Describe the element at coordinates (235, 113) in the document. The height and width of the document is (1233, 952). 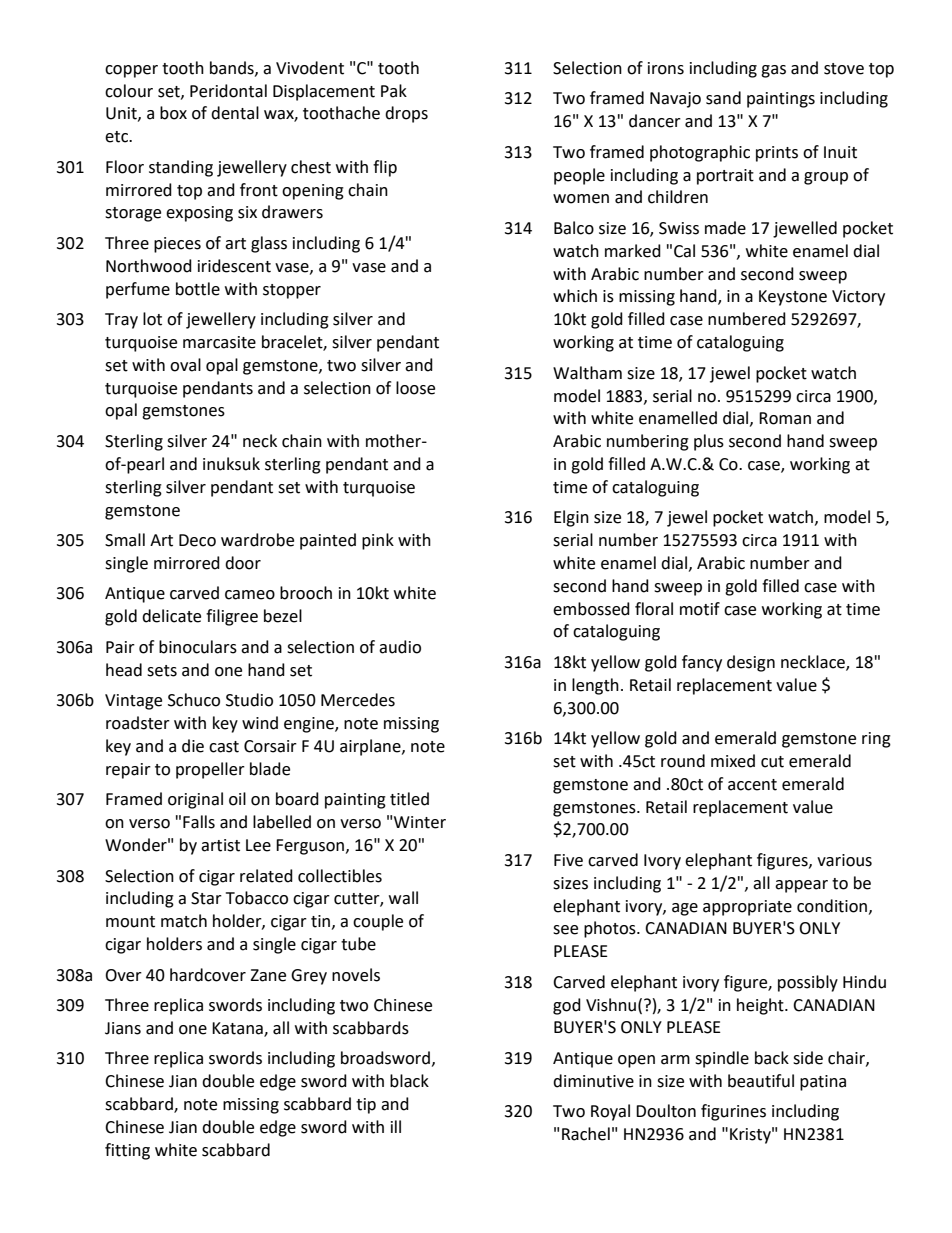
I see `dental` at that location.
